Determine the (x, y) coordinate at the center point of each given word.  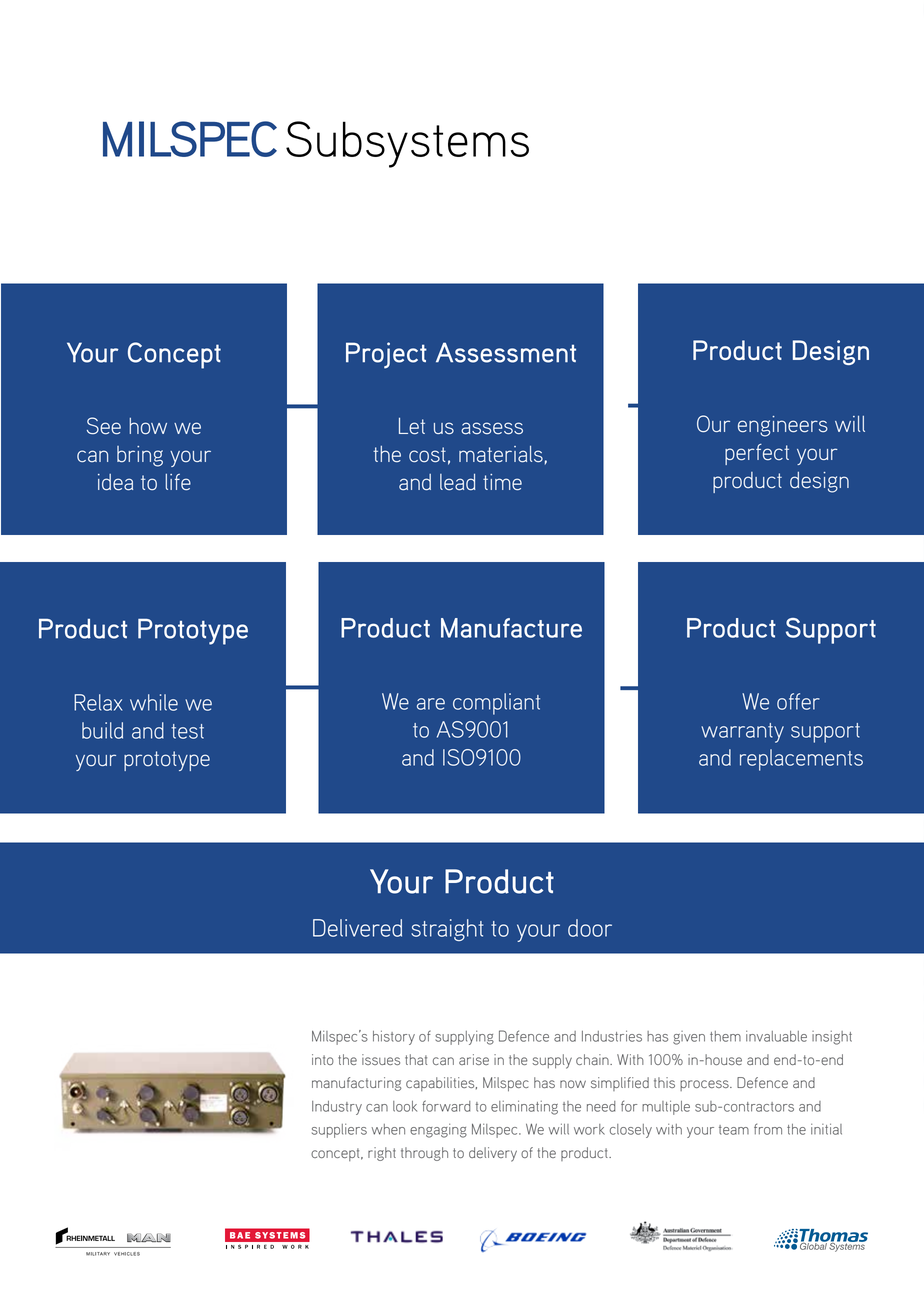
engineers (783, 426)
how (148, 426)
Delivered (357, 928)
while (154, 702)
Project (386, 355)
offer (798, 701)
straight (447, 930)
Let (412, 426)
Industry (337, 1108)
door (590, 928)
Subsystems (407, 144)
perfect (757, 454)
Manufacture (511, 628)
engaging (438, 1131)
